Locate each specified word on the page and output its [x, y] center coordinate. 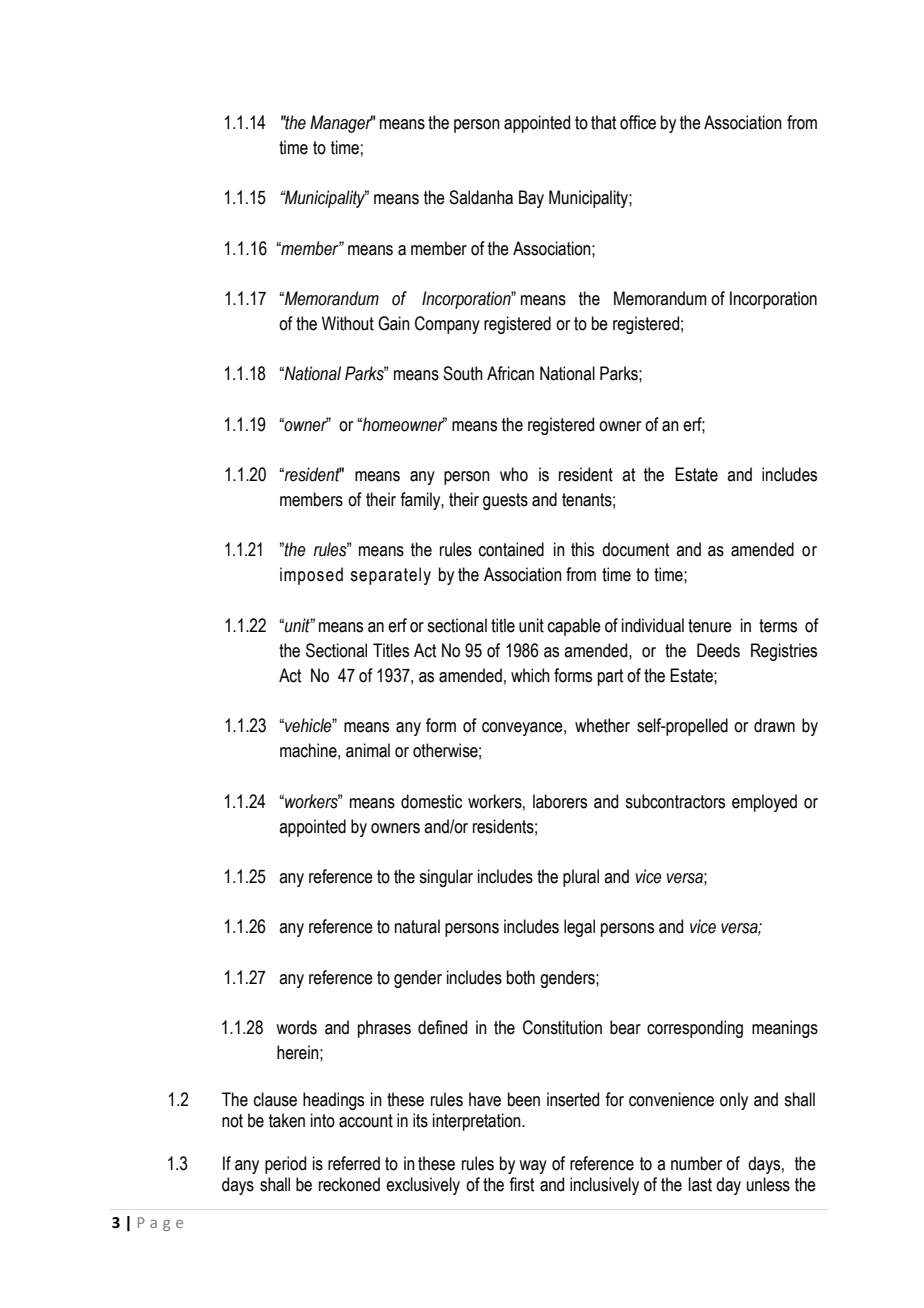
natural [417, 926]
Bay [531, 199]
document [635, 549]
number [696, 1163]
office [638, 122]
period [285, 1165]
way [533, 1167]
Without [348, 323]
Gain [394, 323]
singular [446, 878]
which [530, 675]
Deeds [718, 650]
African [510, 373]
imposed [311, 576]
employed [764, 803]
